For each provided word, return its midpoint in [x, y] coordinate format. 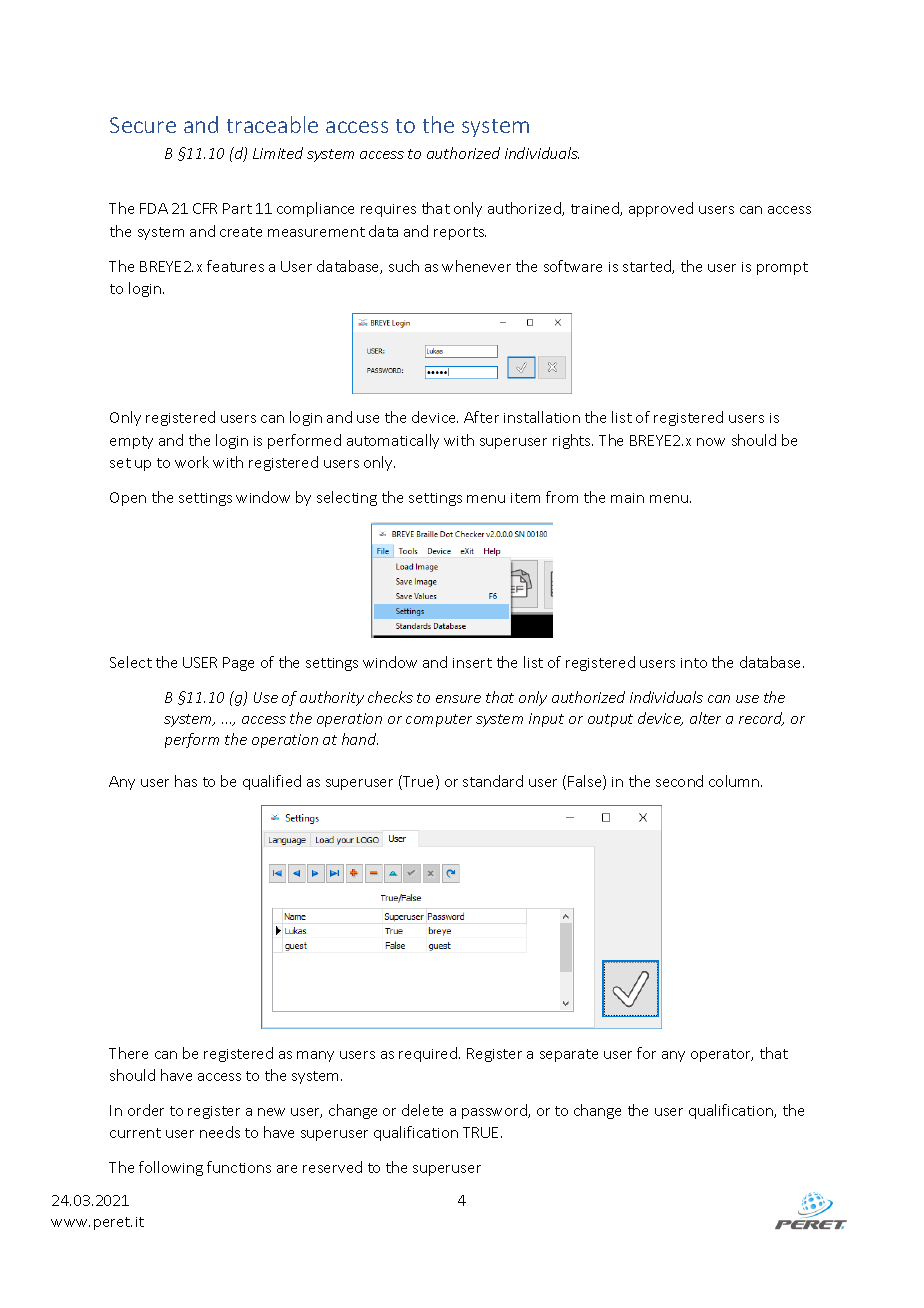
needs [220, 1132]
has [186, 781]
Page [238, 664]
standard [493, 781]
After [481, 417]
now [711, 442]
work [192, 462]
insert [472, 663]
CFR [205, 208]
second [679, 781]
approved [661, 209]
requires [388, 210]
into [694, 663]
